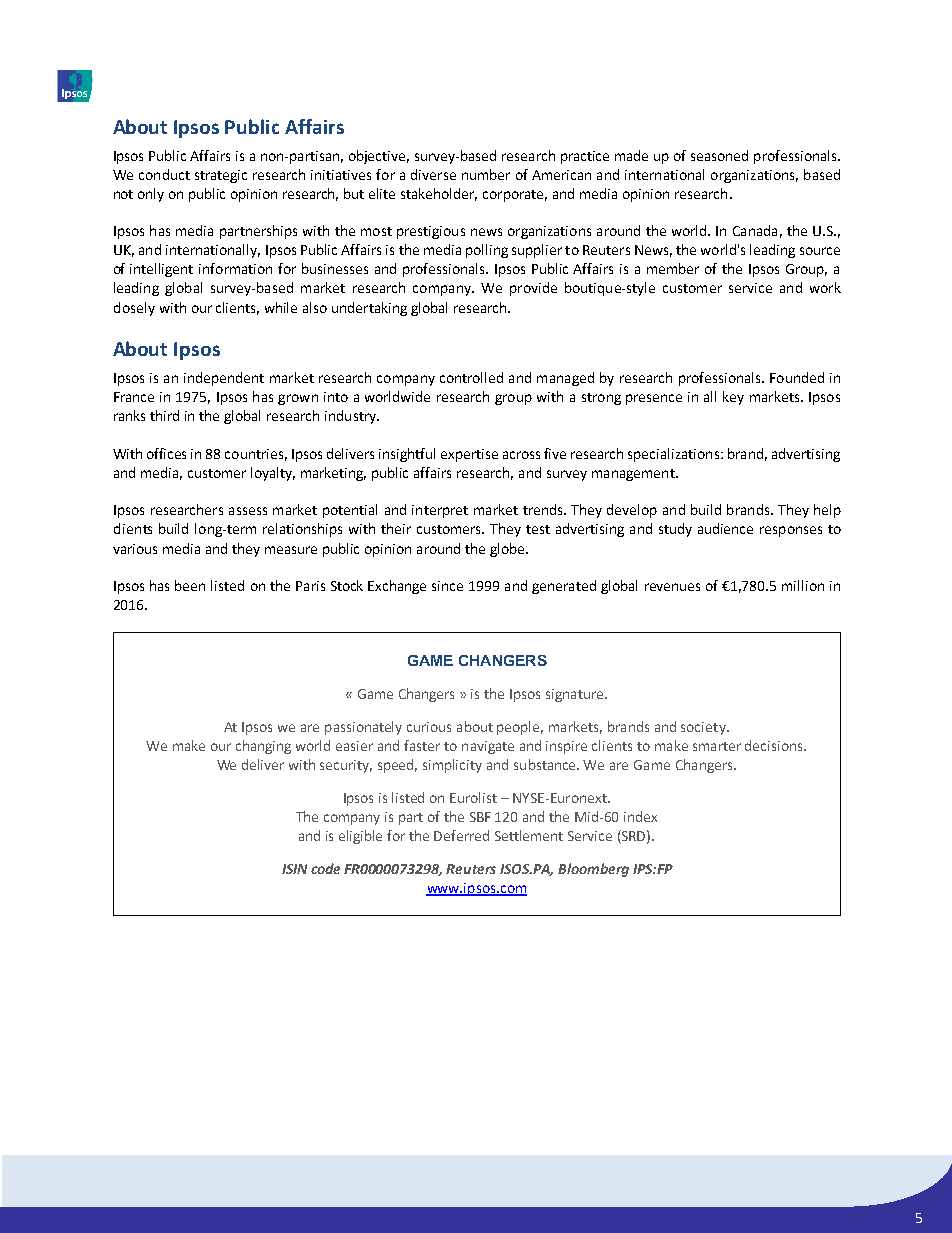 This screenshot has width=952, height=1233. I want to click on index, so click(640, 816).
